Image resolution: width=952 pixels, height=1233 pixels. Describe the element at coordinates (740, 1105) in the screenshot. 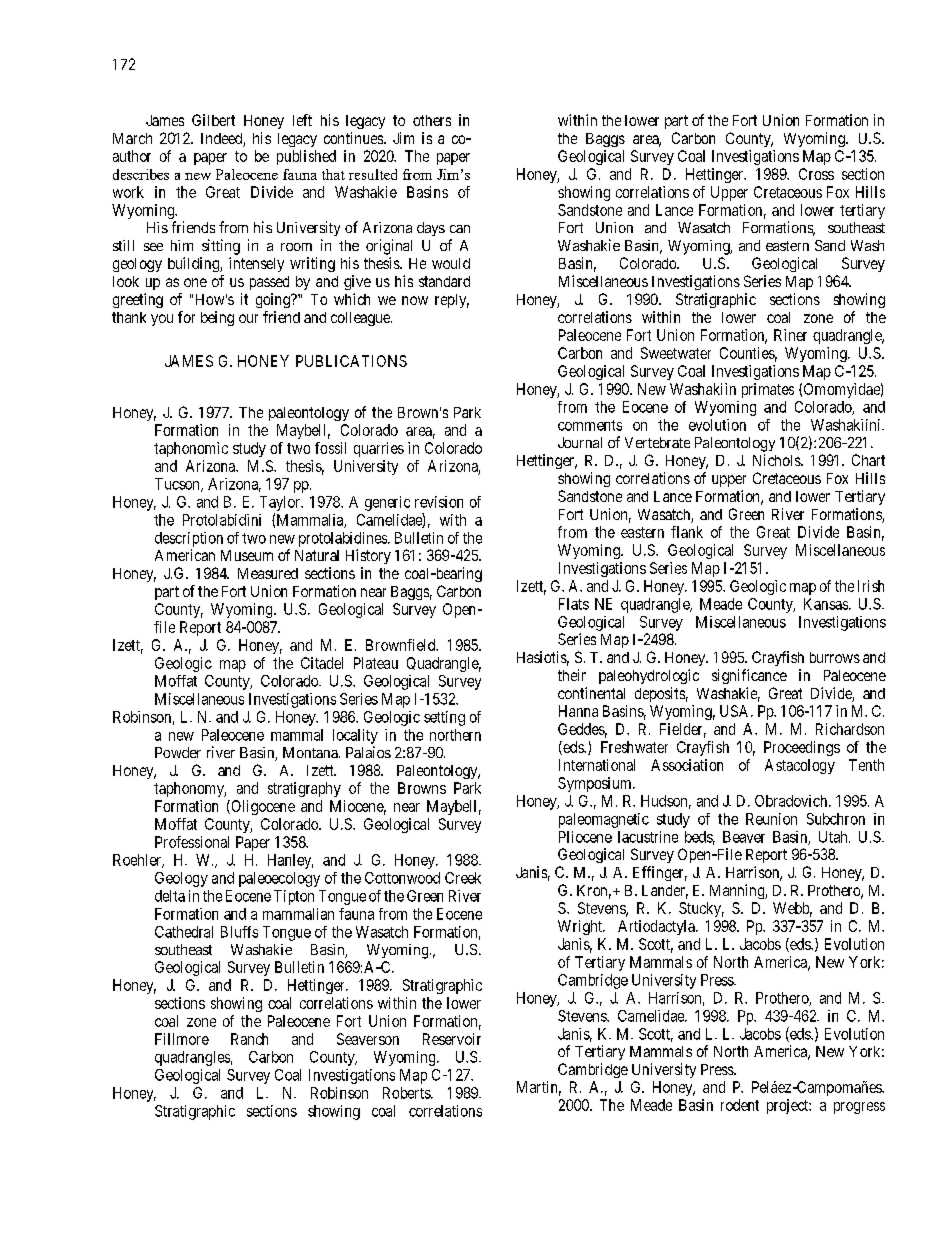

I see `rodent` at that location.
